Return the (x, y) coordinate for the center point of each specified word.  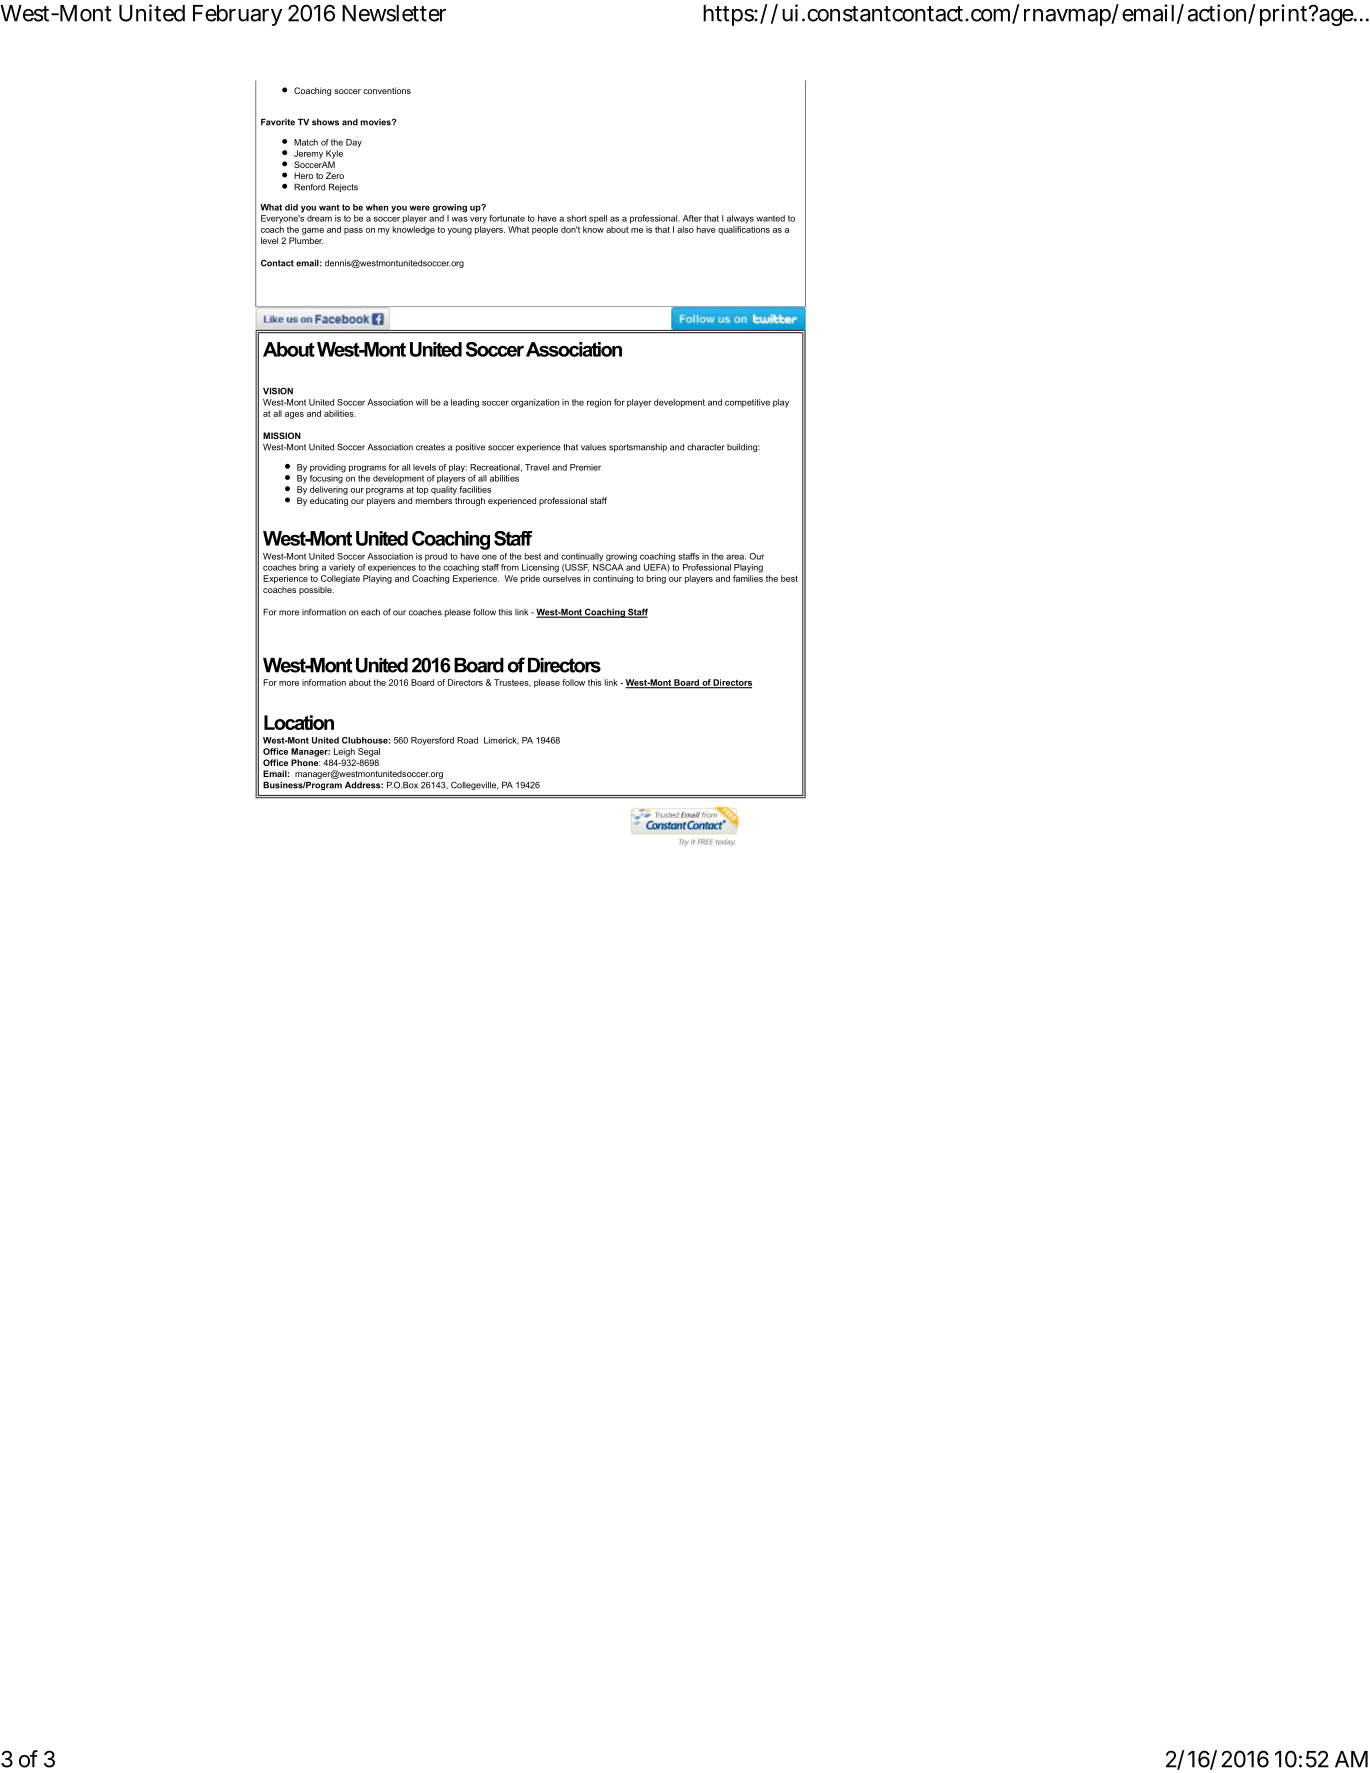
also (685, 229)
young (460, 231)
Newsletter (394, 13)
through (470, 501)
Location (299, 722)
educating (329, 501)
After (692, 218)
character (706, 447)
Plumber (306, 240)
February (237, 15)
